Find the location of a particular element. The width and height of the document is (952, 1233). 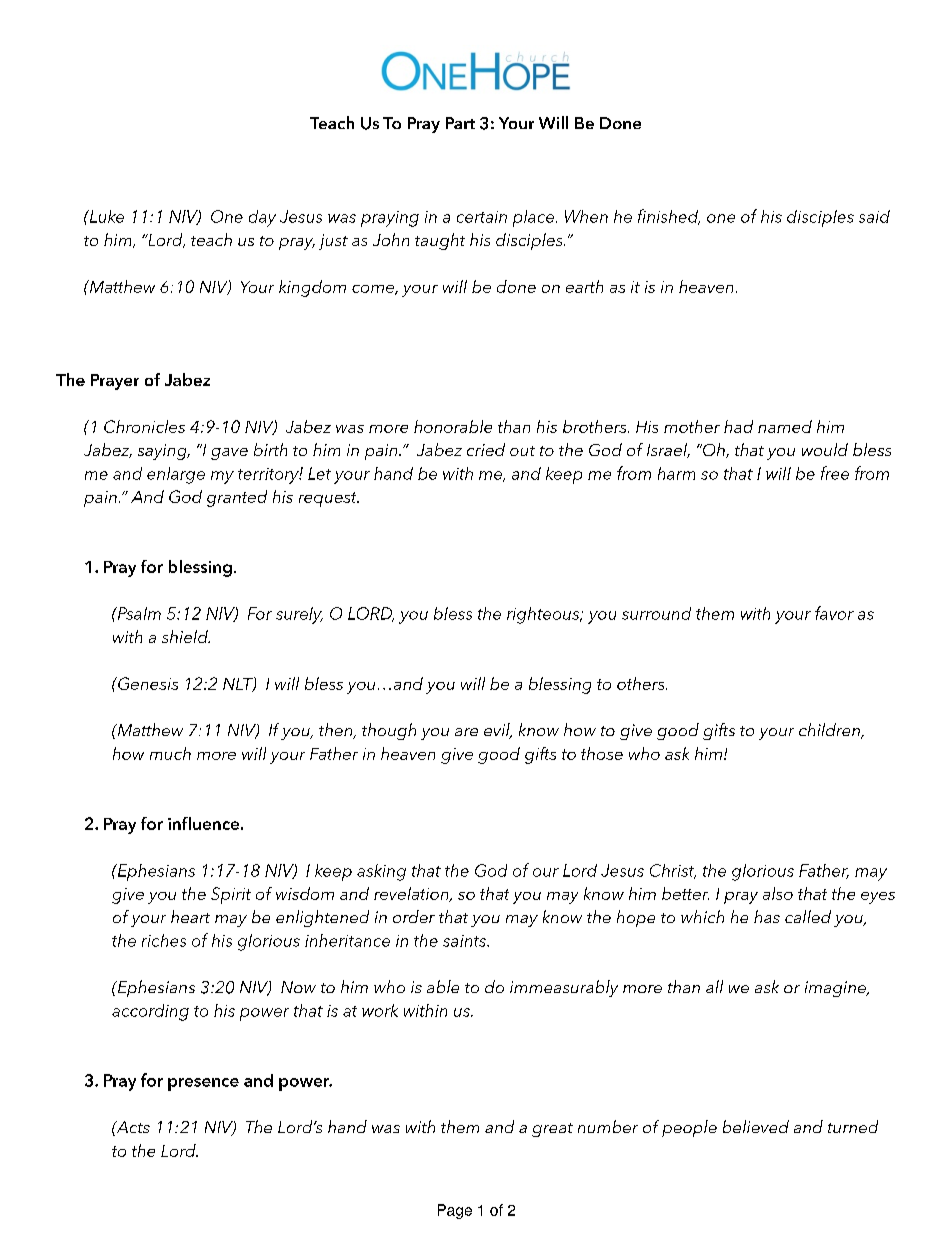

said is located at coordinates (874, 216).
